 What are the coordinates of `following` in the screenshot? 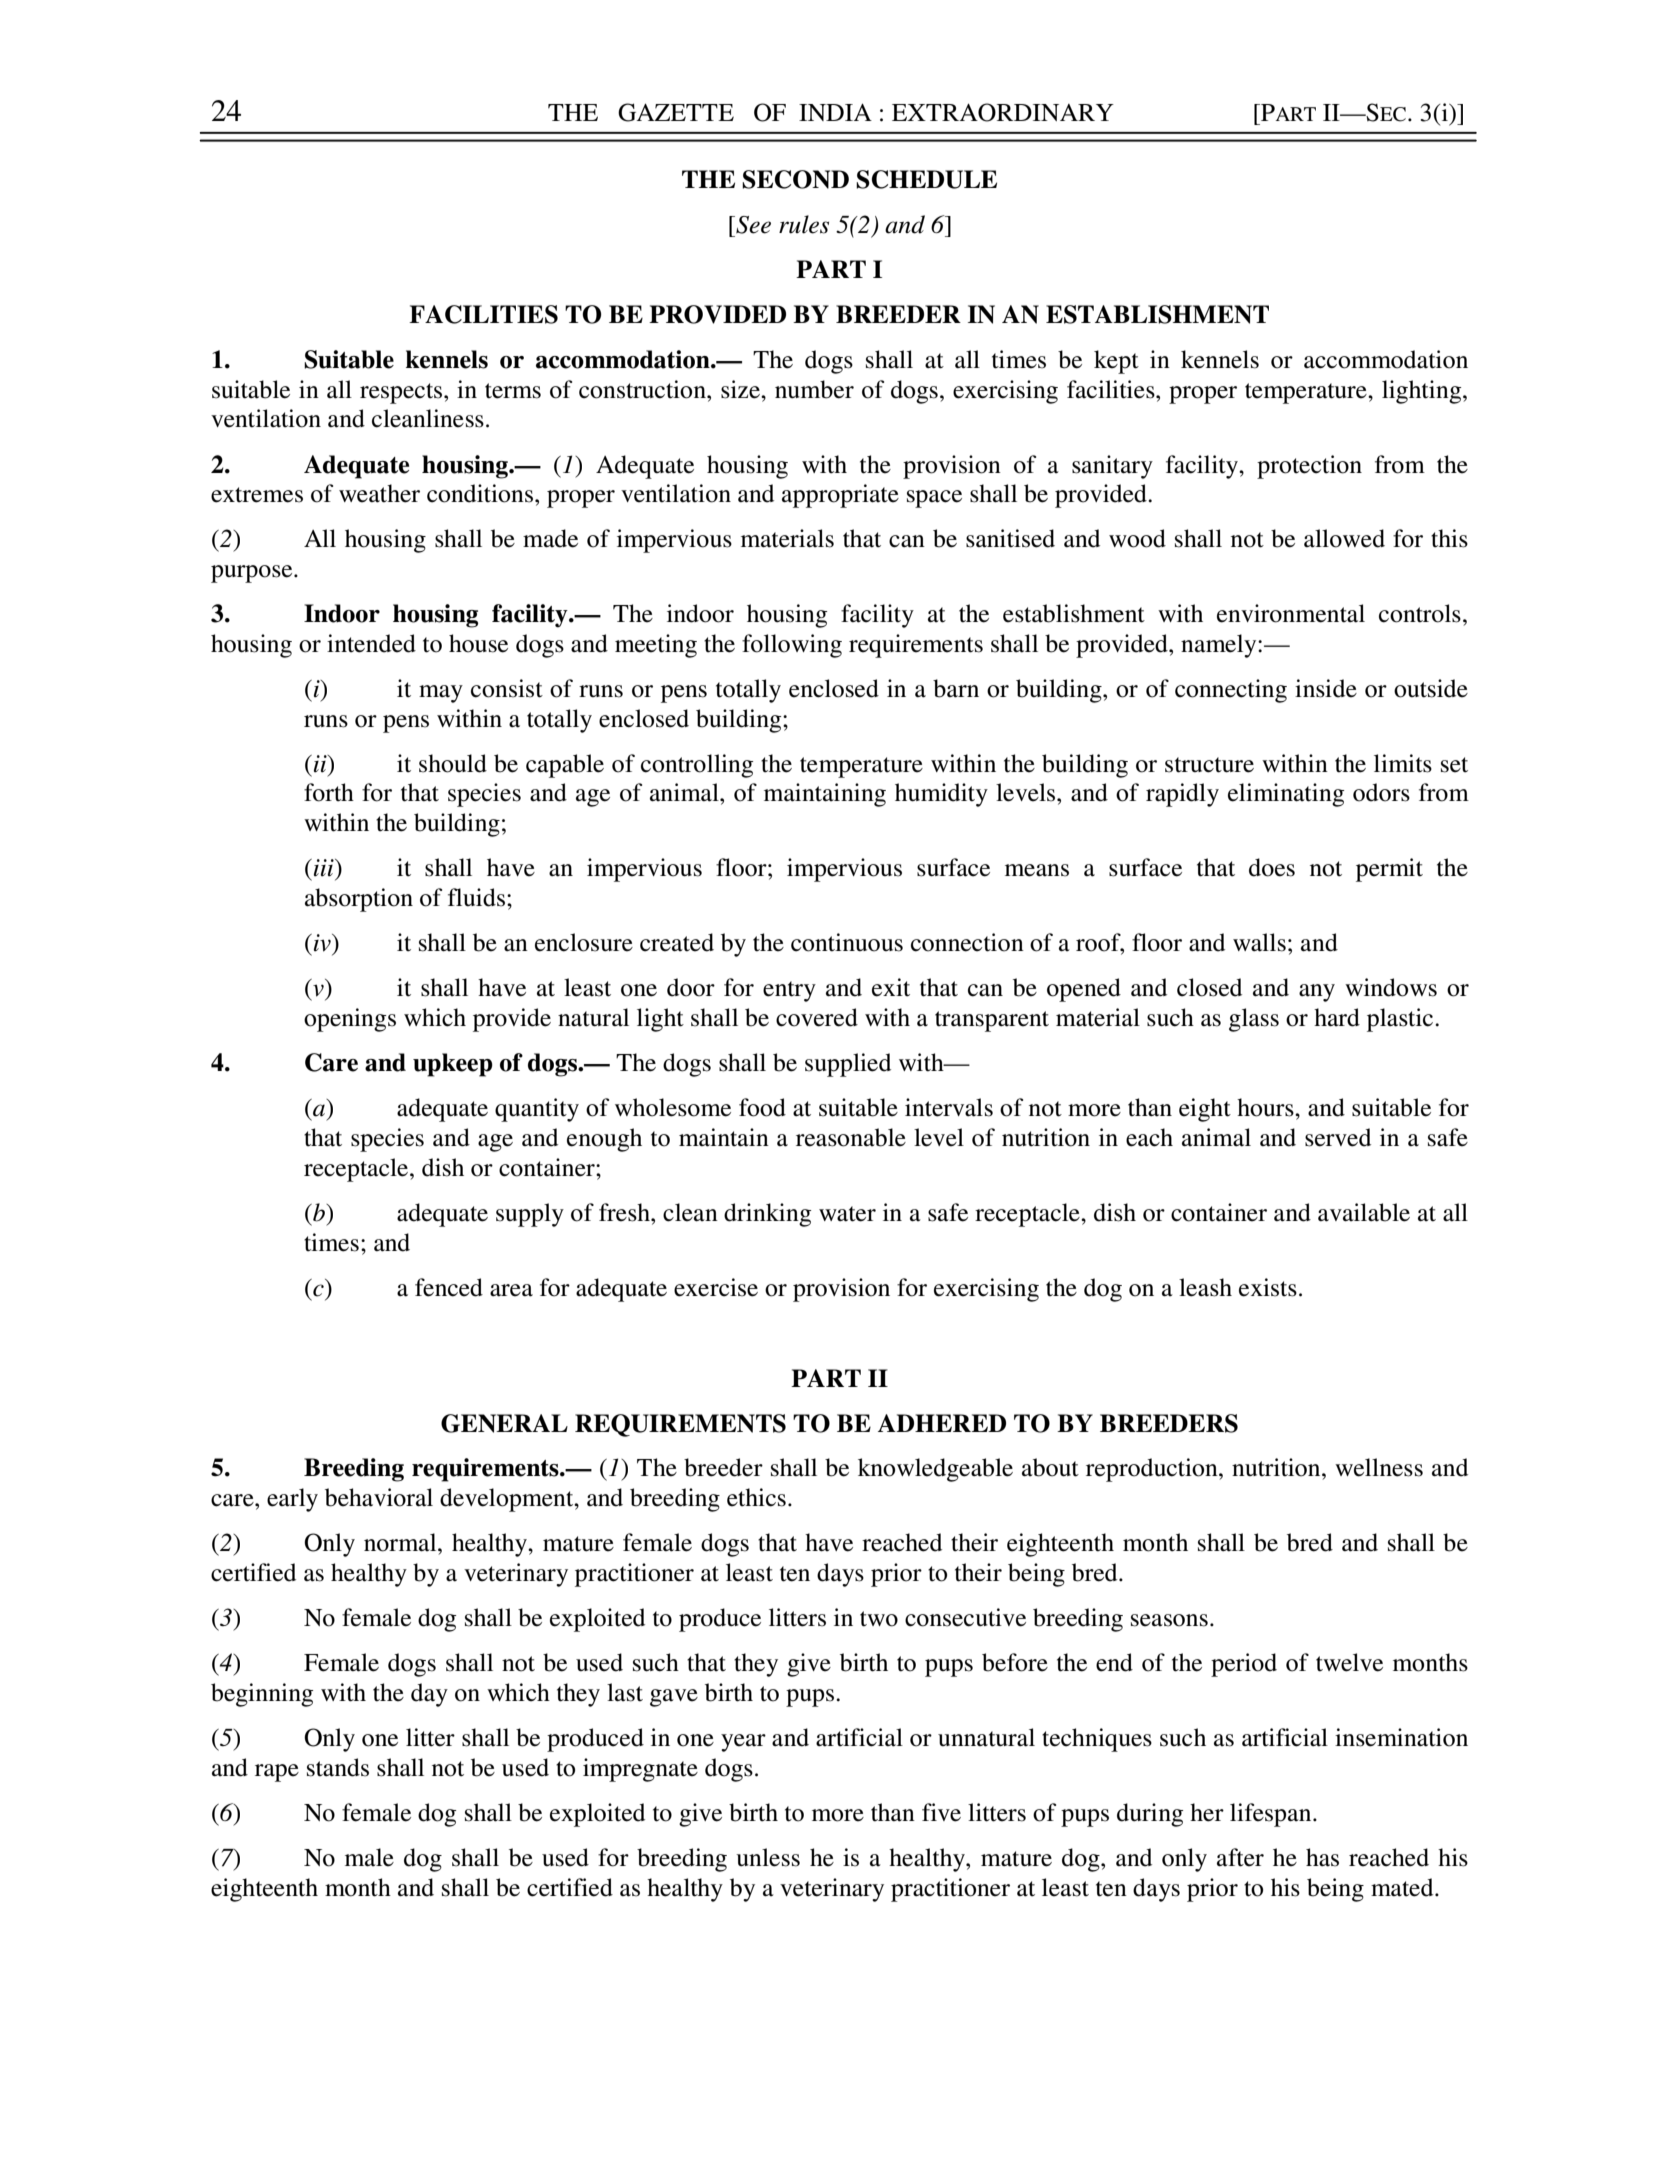 It's located at (792, 646).
